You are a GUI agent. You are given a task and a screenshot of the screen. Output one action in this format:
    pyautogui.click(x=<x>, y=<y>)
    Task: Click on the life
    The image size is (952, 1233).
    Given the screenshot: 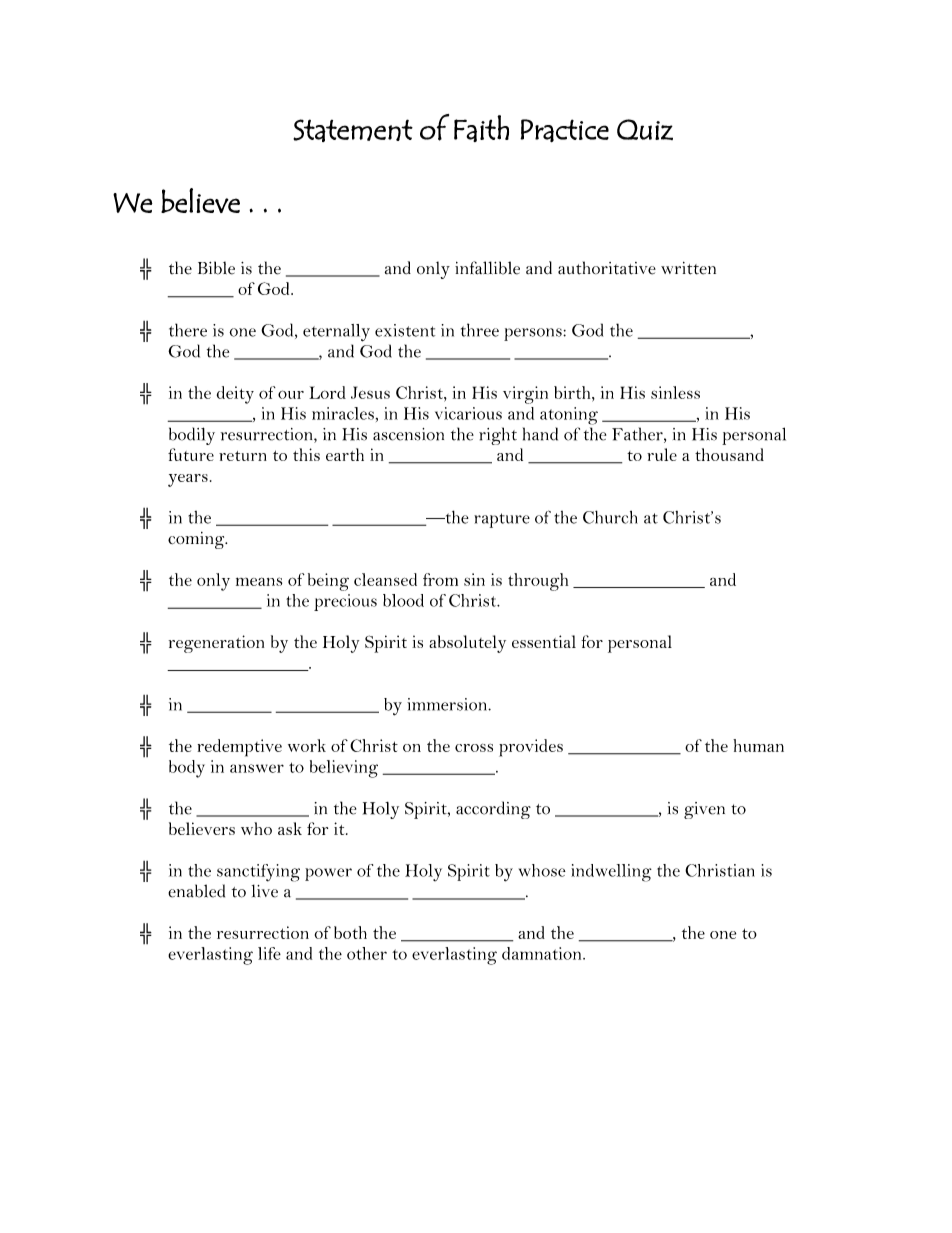 What is the action you would take?
    pyautogui.click(x=269, y=953)
